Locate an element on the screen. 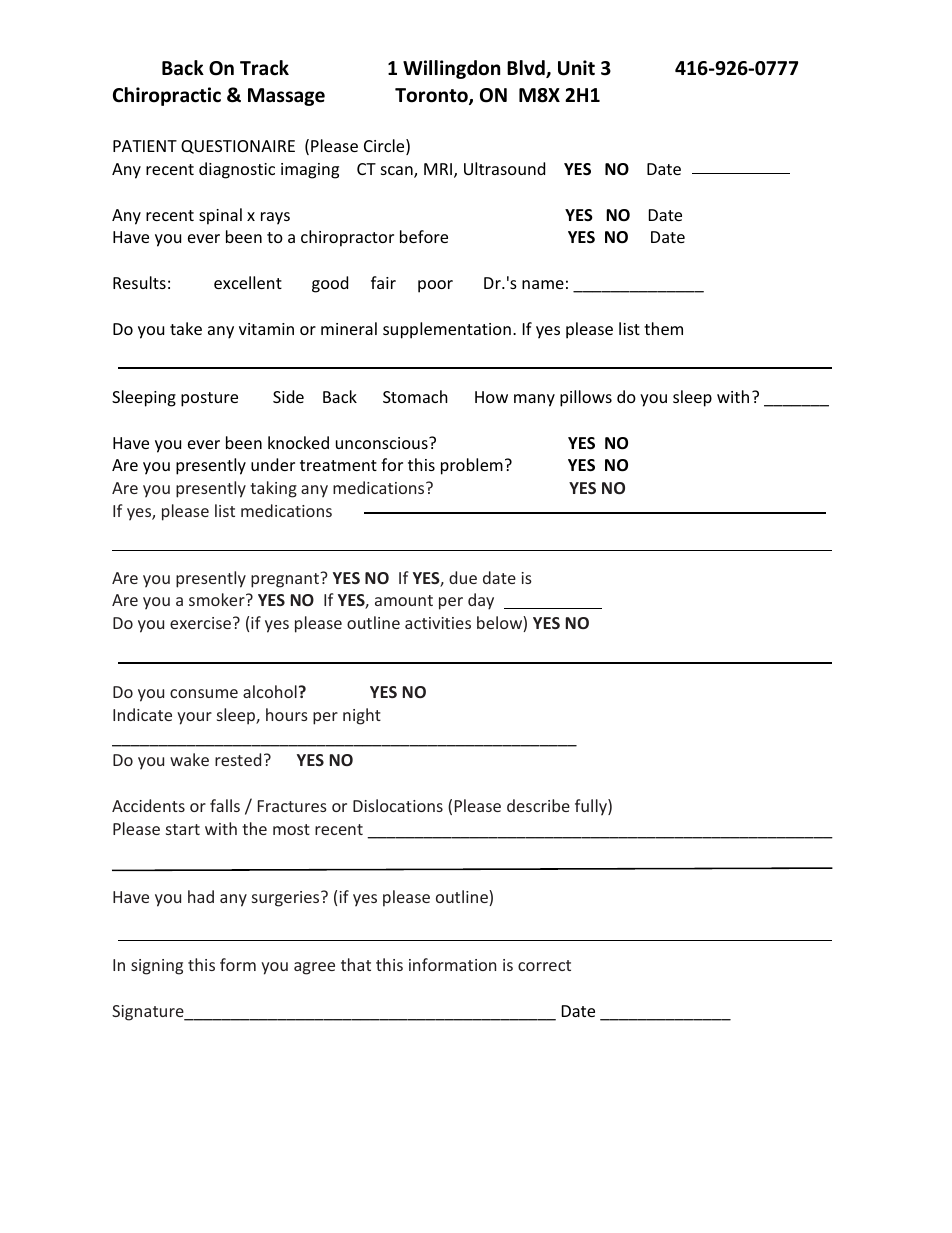 The height and width of the screenshot is (1233, 952). taking is located at coordinates (273, 489).
